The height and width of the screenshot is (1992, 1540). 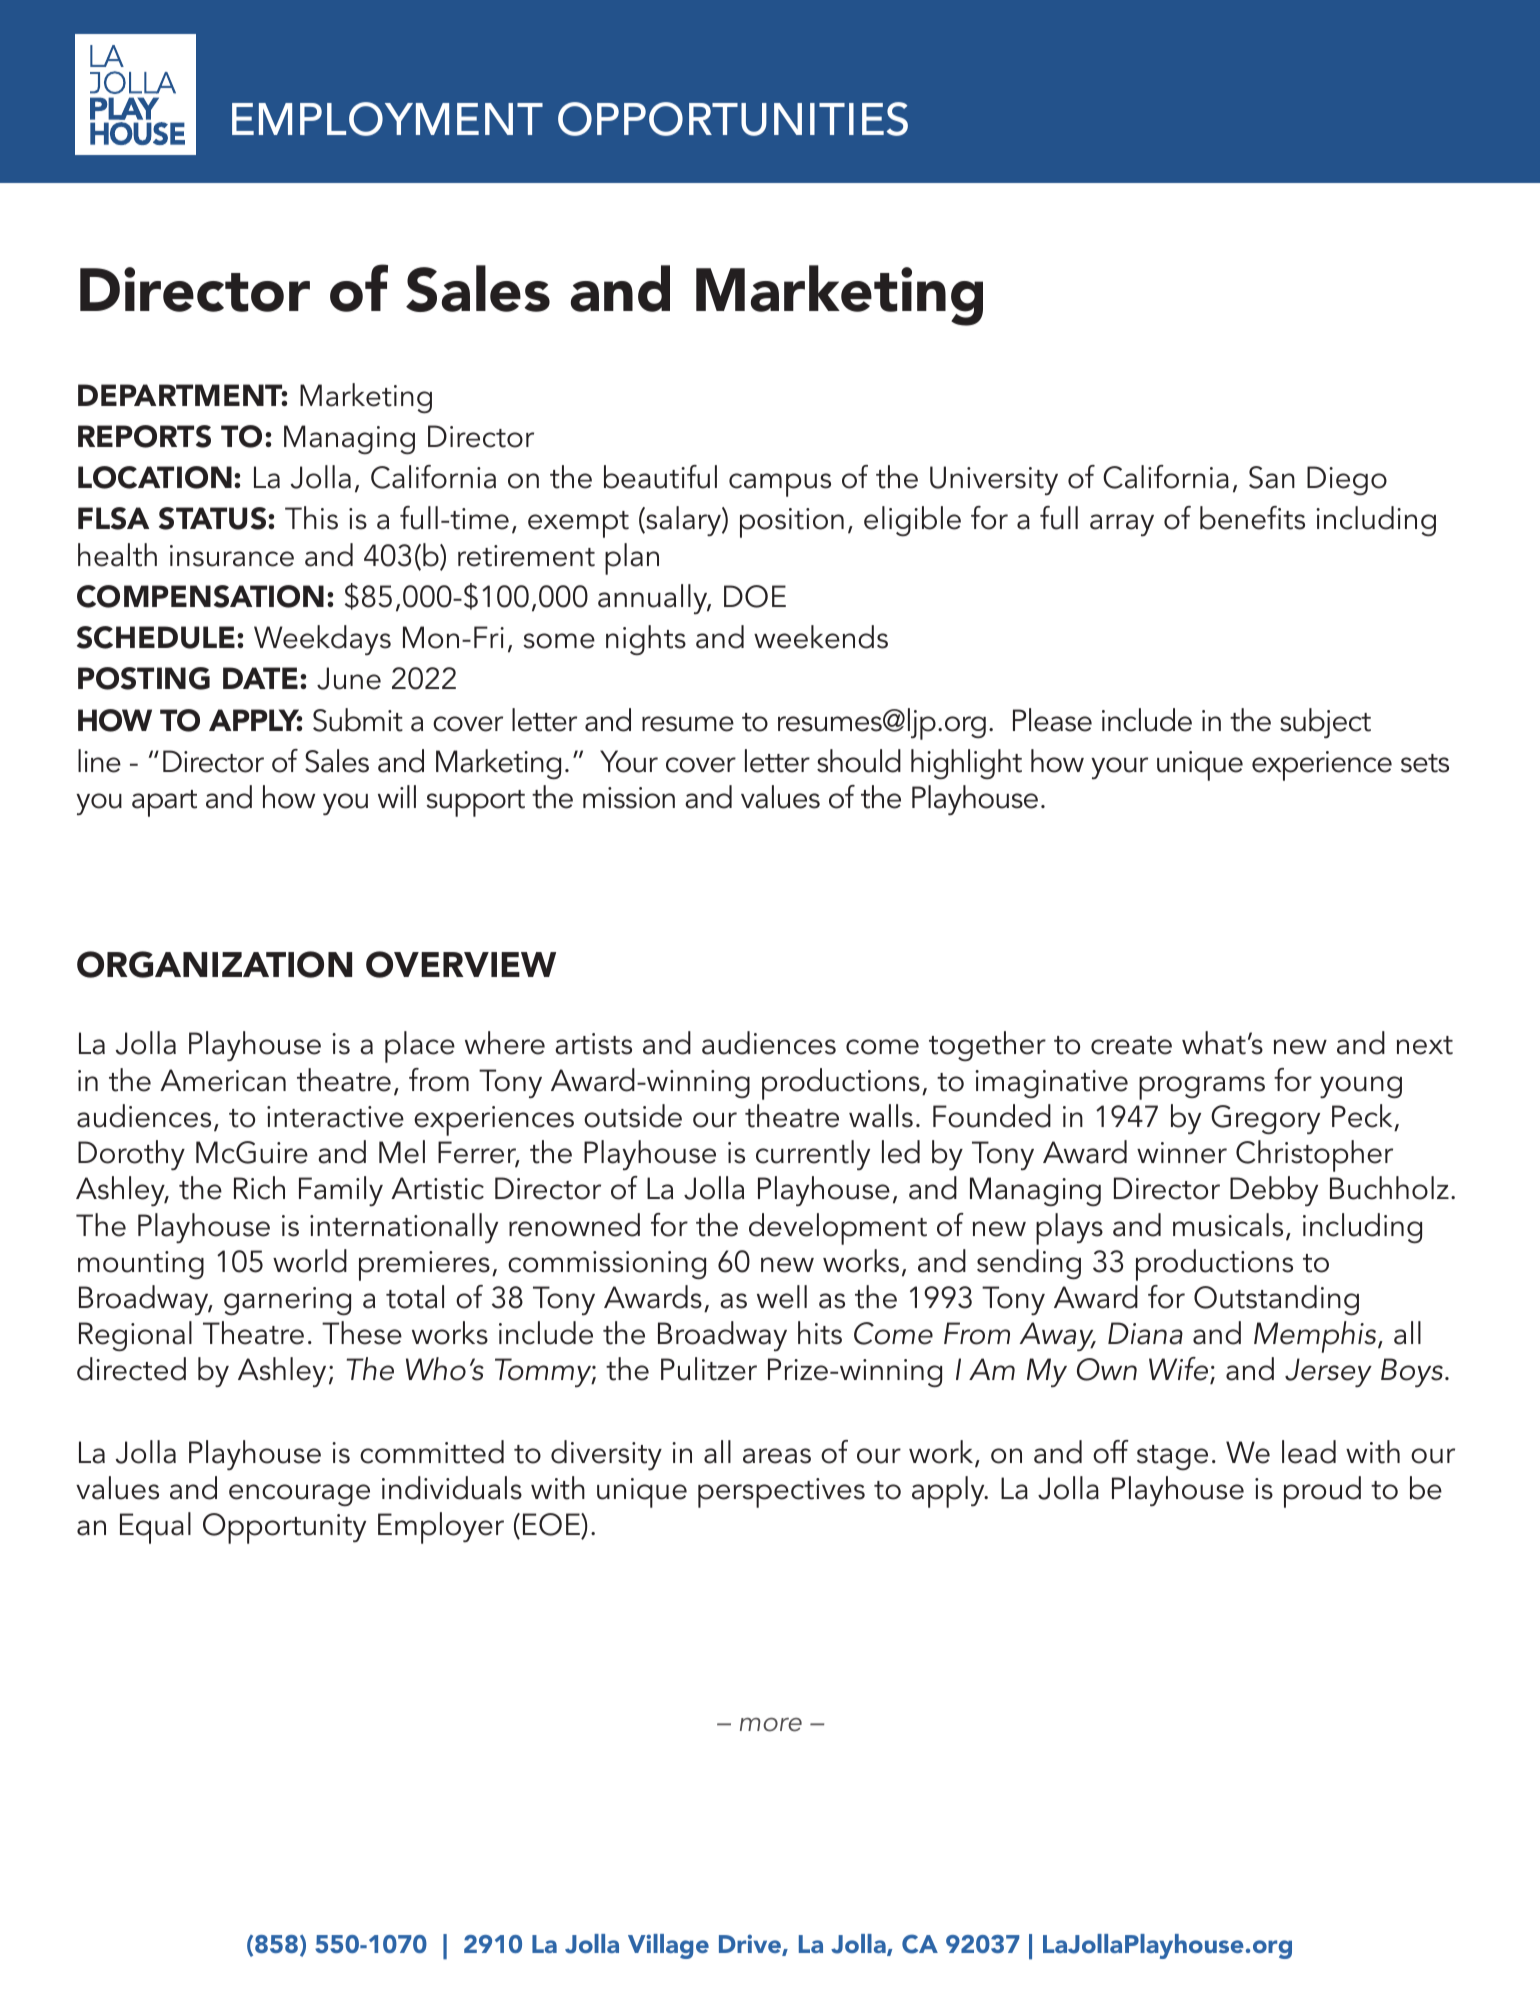 I want to click on more, so click(x=771, y=1725).
